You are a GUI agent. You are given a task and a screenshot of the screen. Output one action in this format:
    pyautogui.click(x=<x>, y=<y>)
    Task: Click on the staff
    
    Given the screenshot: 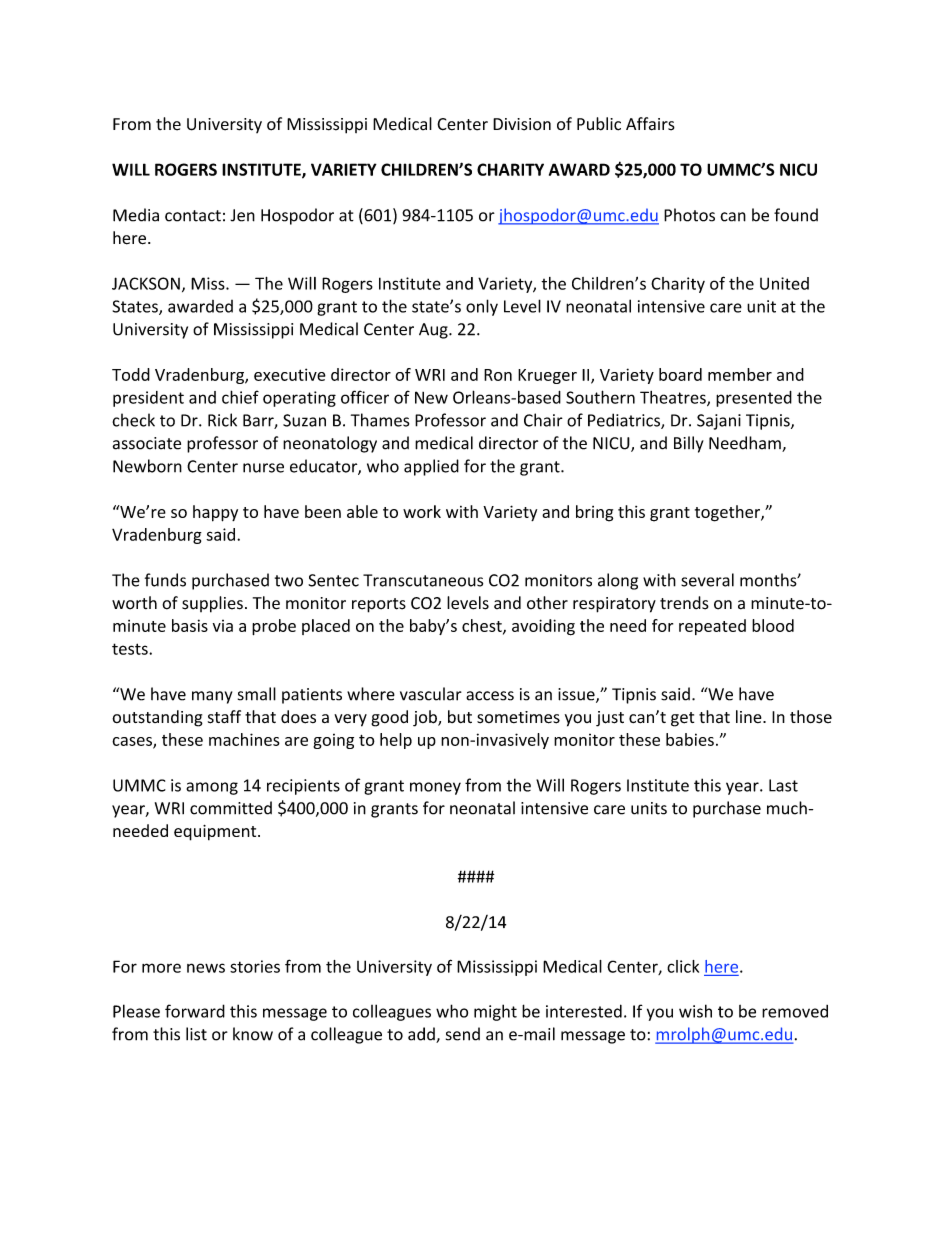 What is the action you would take?
    pyautogui.click(x=224, y=717)
